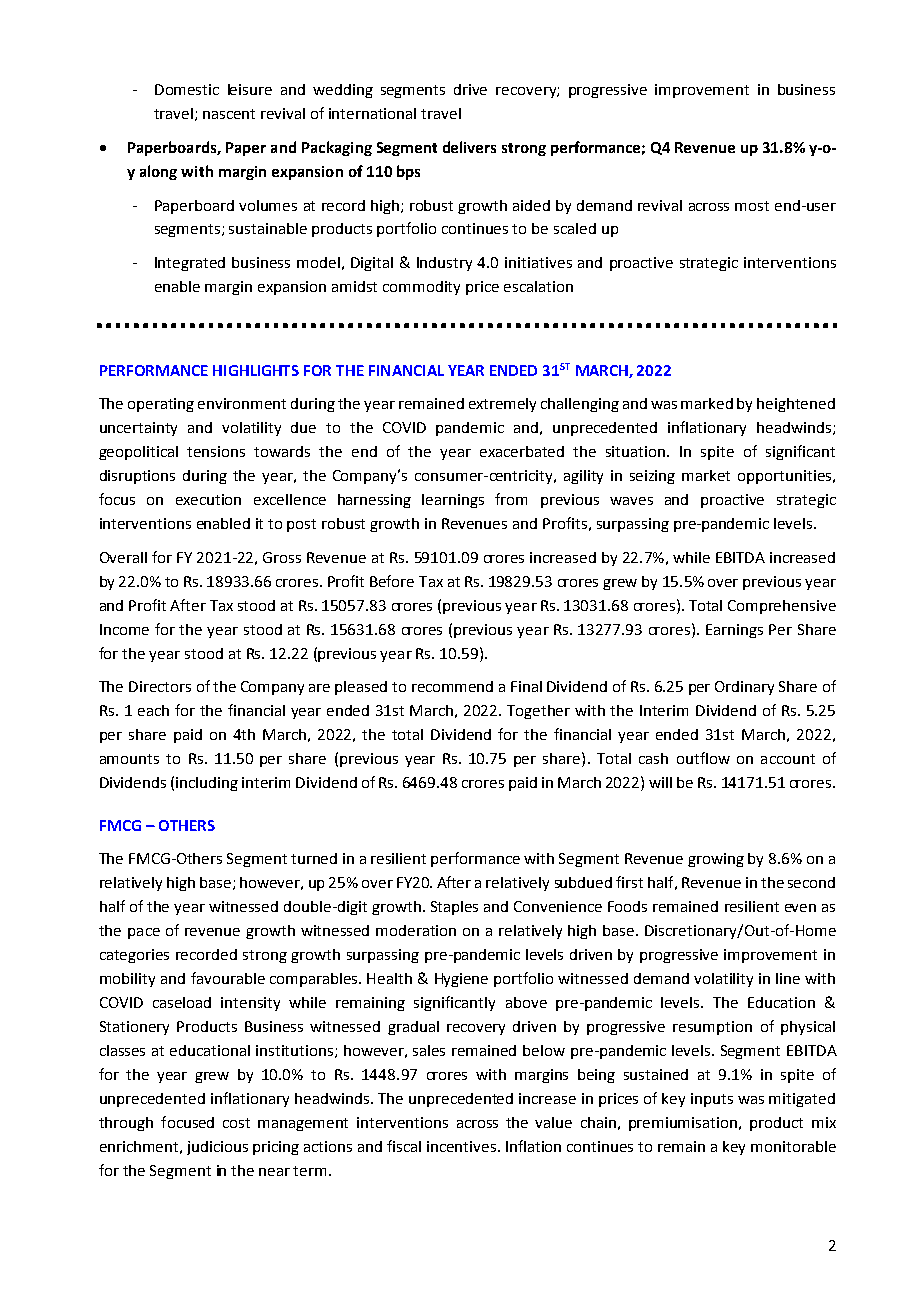 Image resolution: width=924 pixels, height=1308 pixels. What do you see at coordinates (782, 607) in the screenshot?
I see `Comprehensive` at bounding box center [782, 607].
